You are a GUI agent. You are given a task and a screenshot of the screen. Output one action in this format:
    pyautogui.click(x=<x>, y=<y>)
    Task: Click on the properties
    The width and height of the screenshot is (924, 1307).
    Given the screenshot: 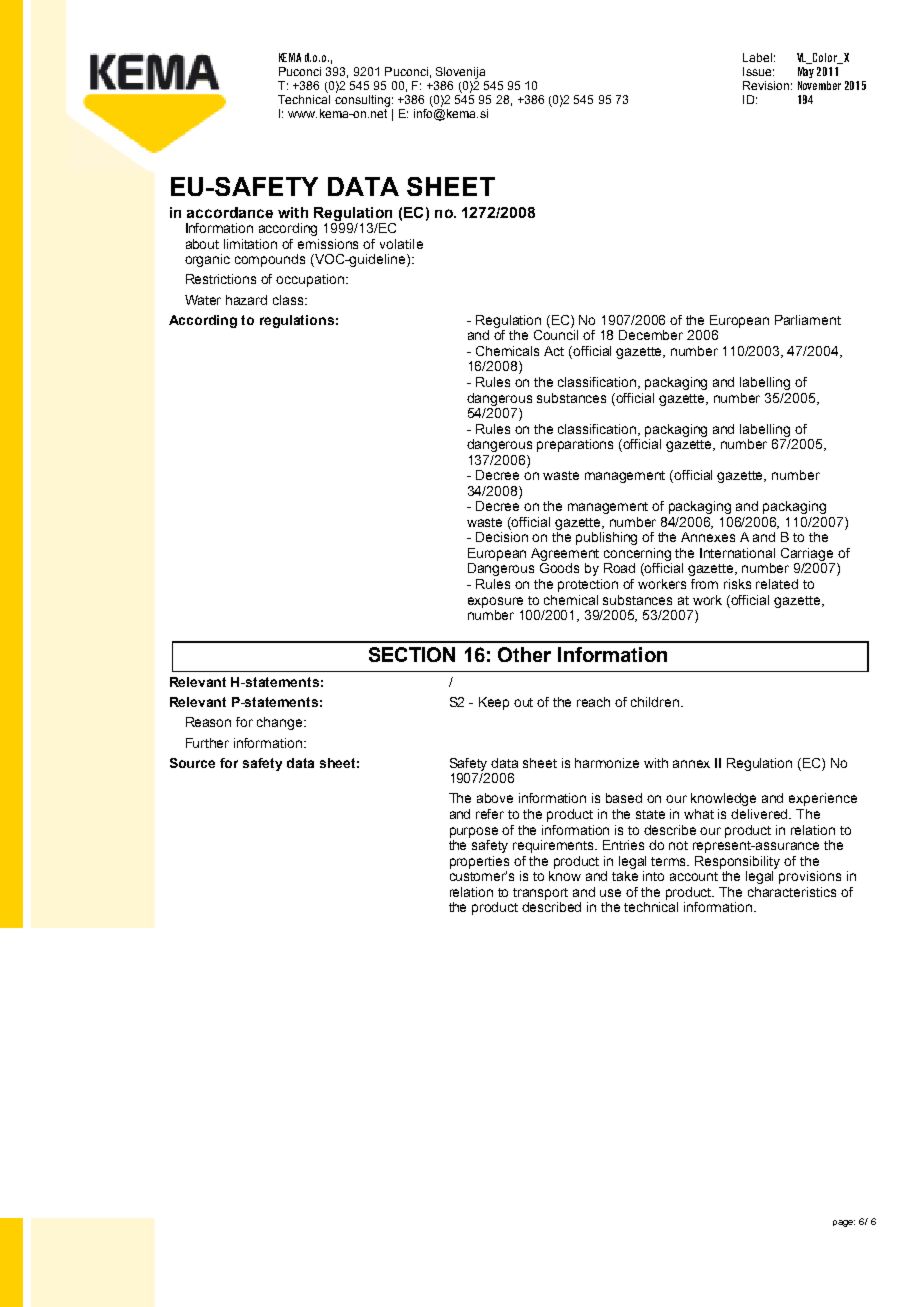 What is the action you would take?
    pyautogui.click(x=479, y=862)
